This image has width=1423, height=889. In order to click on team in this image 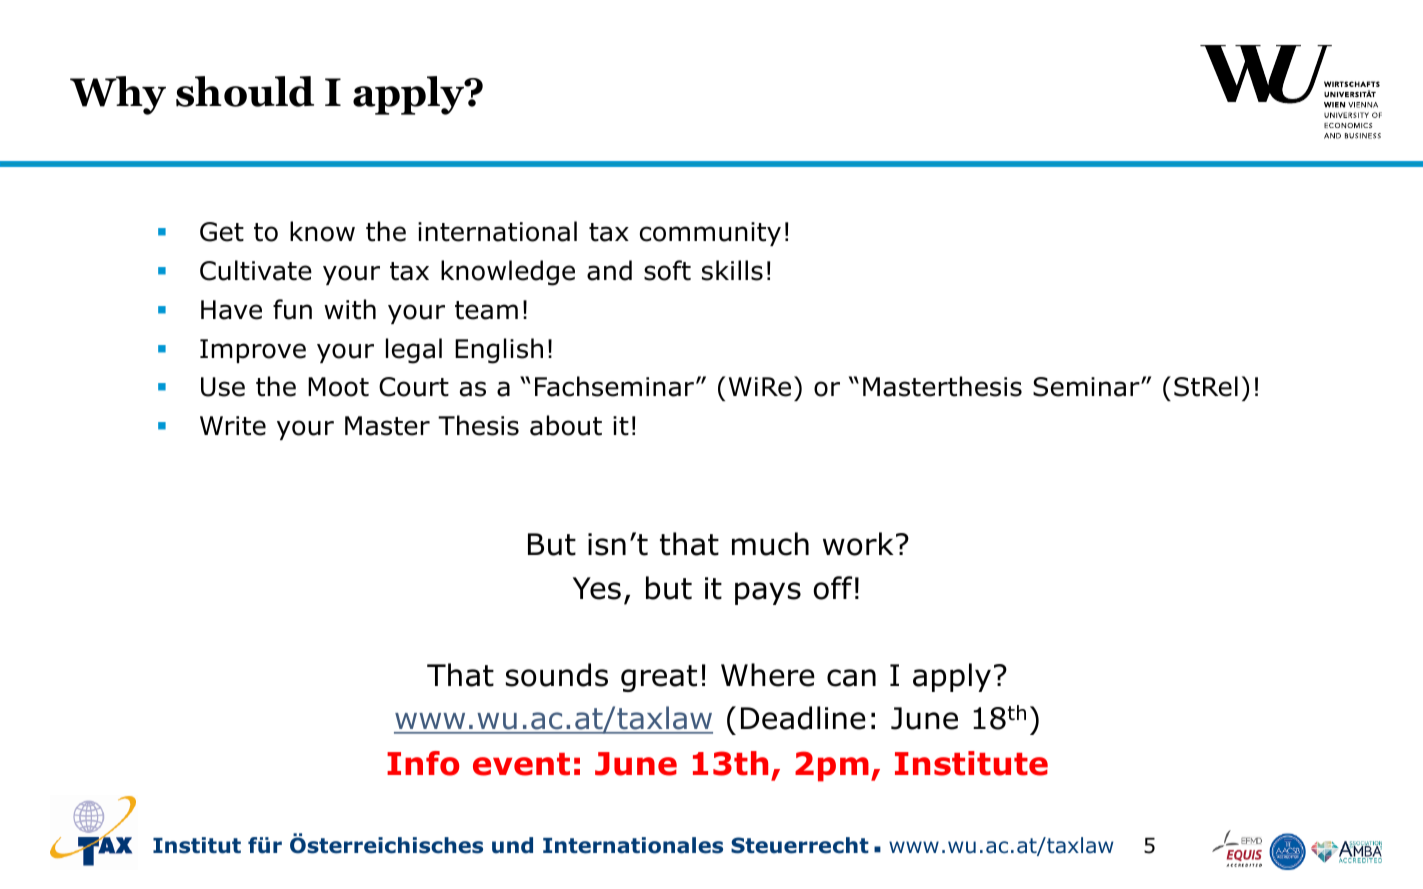, I will do `click(486, 310)`.
